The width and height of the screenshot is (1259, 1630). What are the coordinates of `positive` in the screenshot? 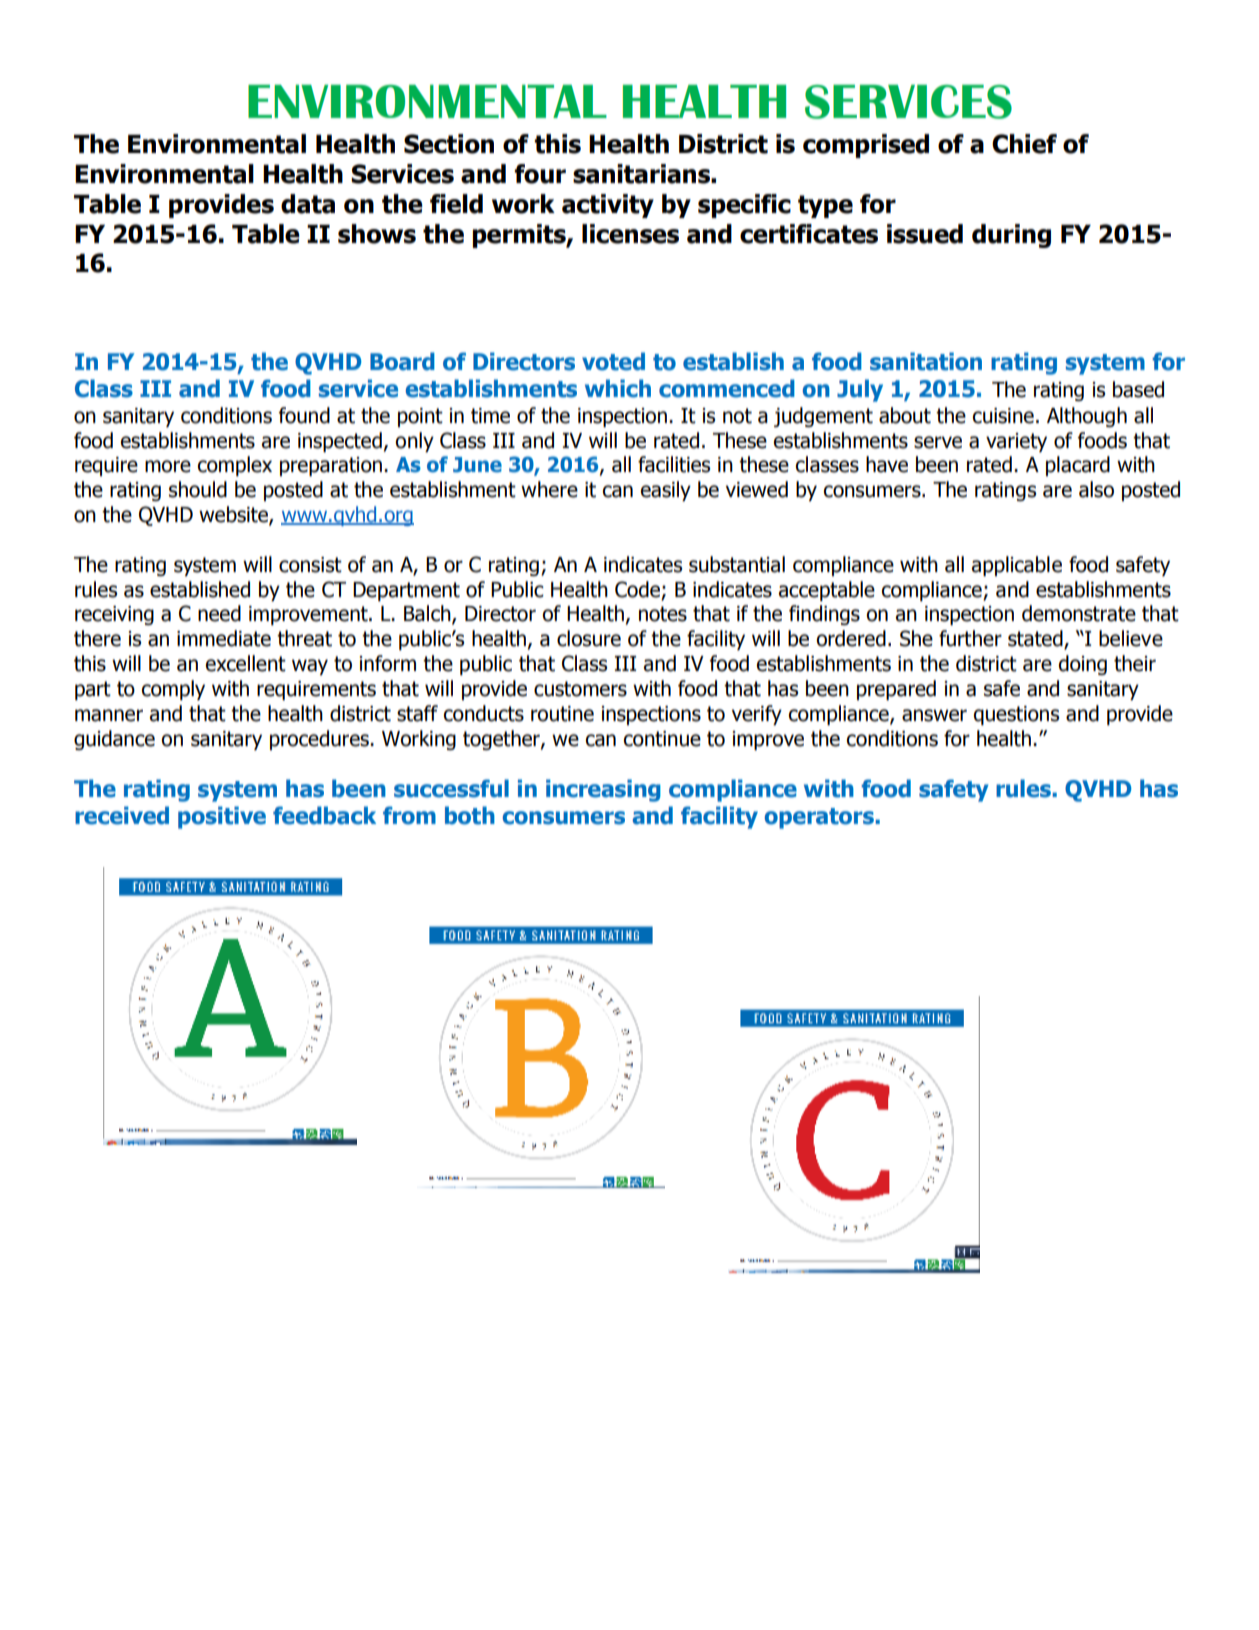 It's located at (222, 817).
